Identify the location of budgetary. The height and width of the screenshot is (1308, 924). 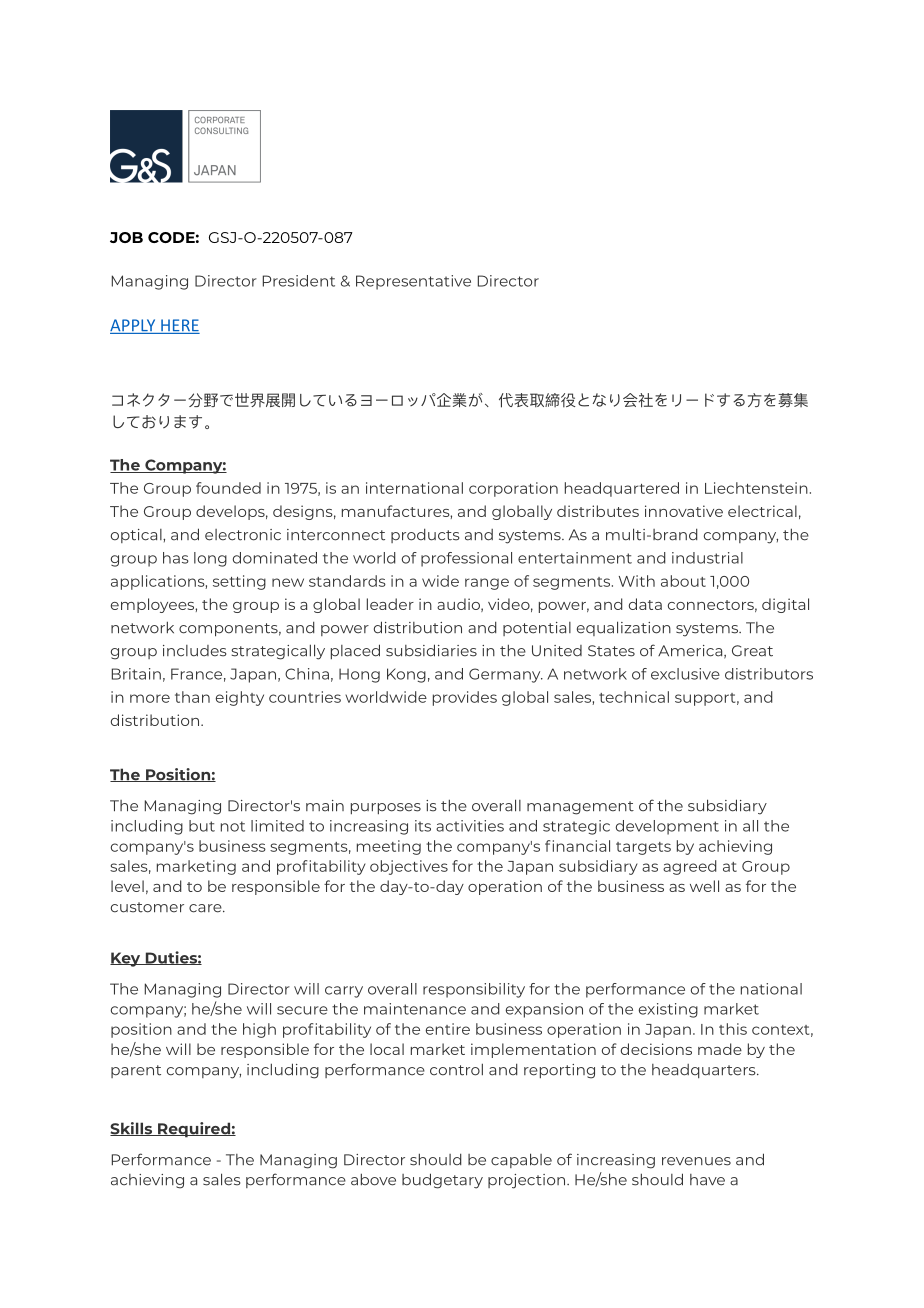
(442, 1181).
